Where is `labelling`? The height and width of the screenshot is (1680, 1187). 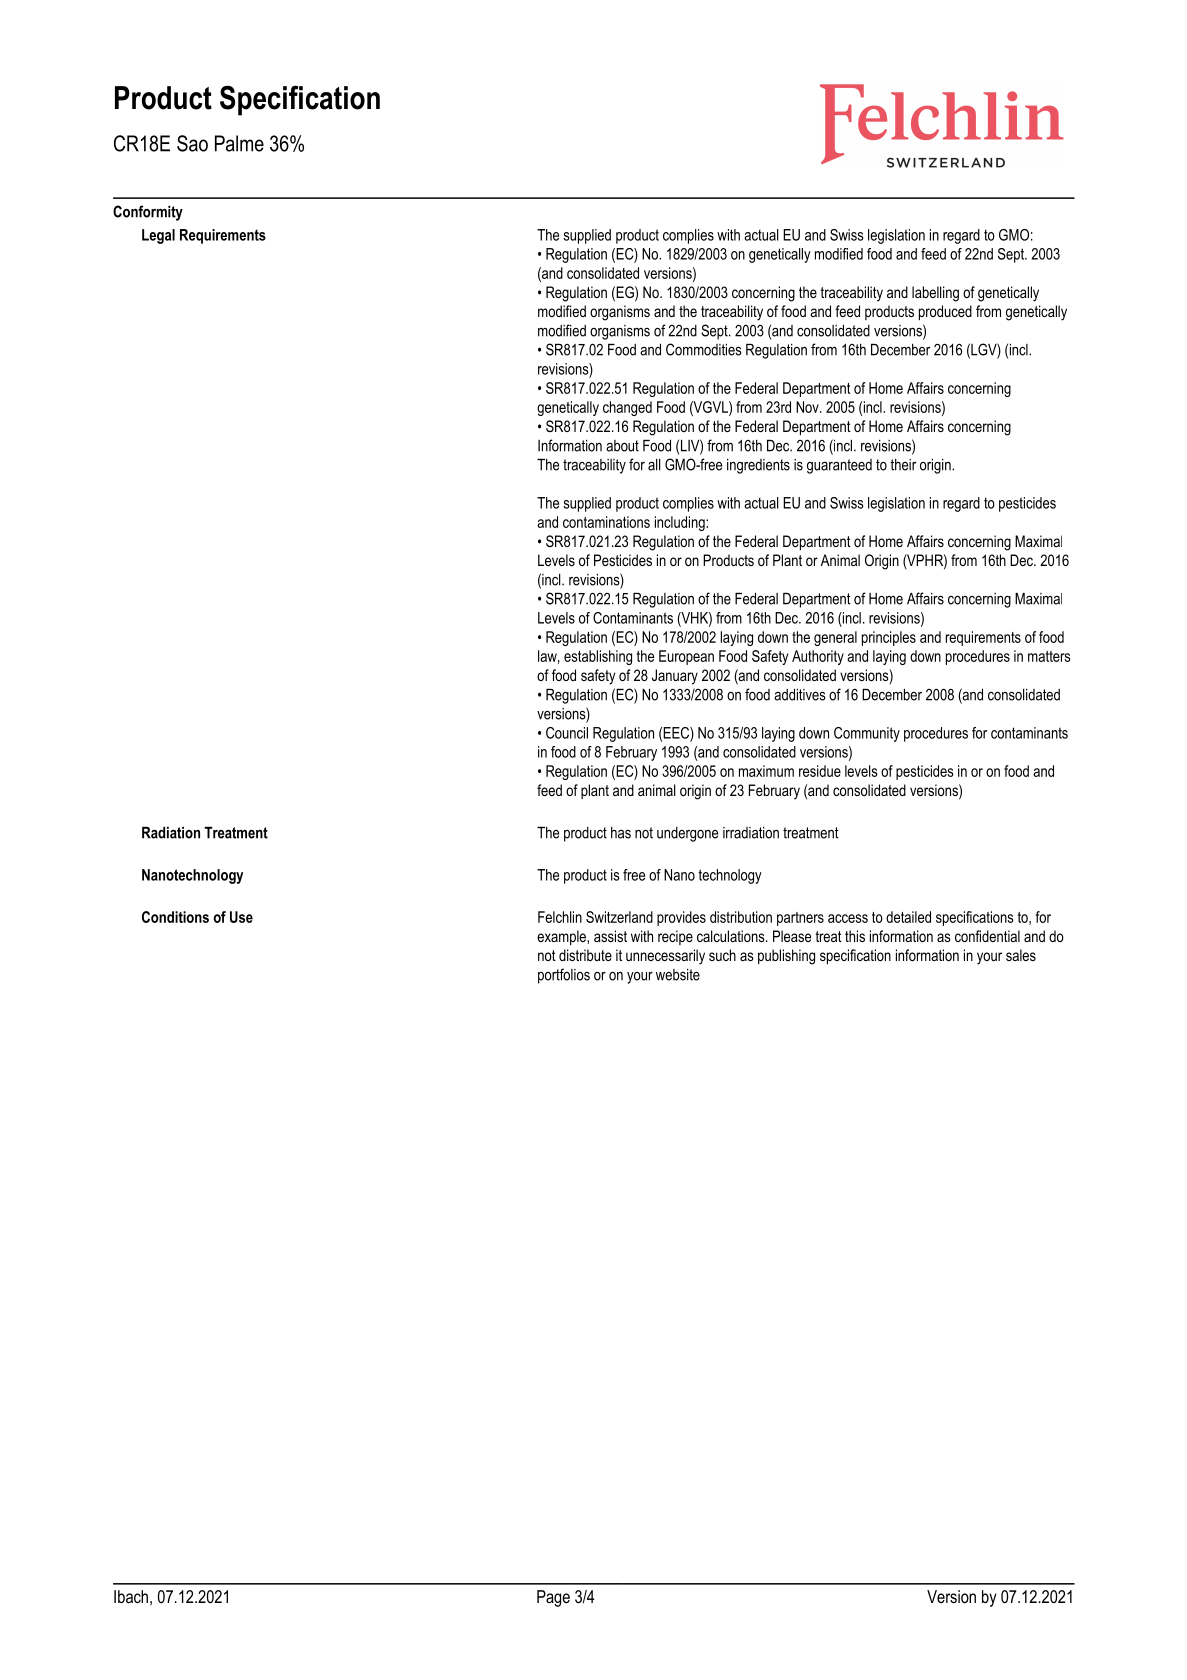 labelling is located at coordinates (935, 294).
